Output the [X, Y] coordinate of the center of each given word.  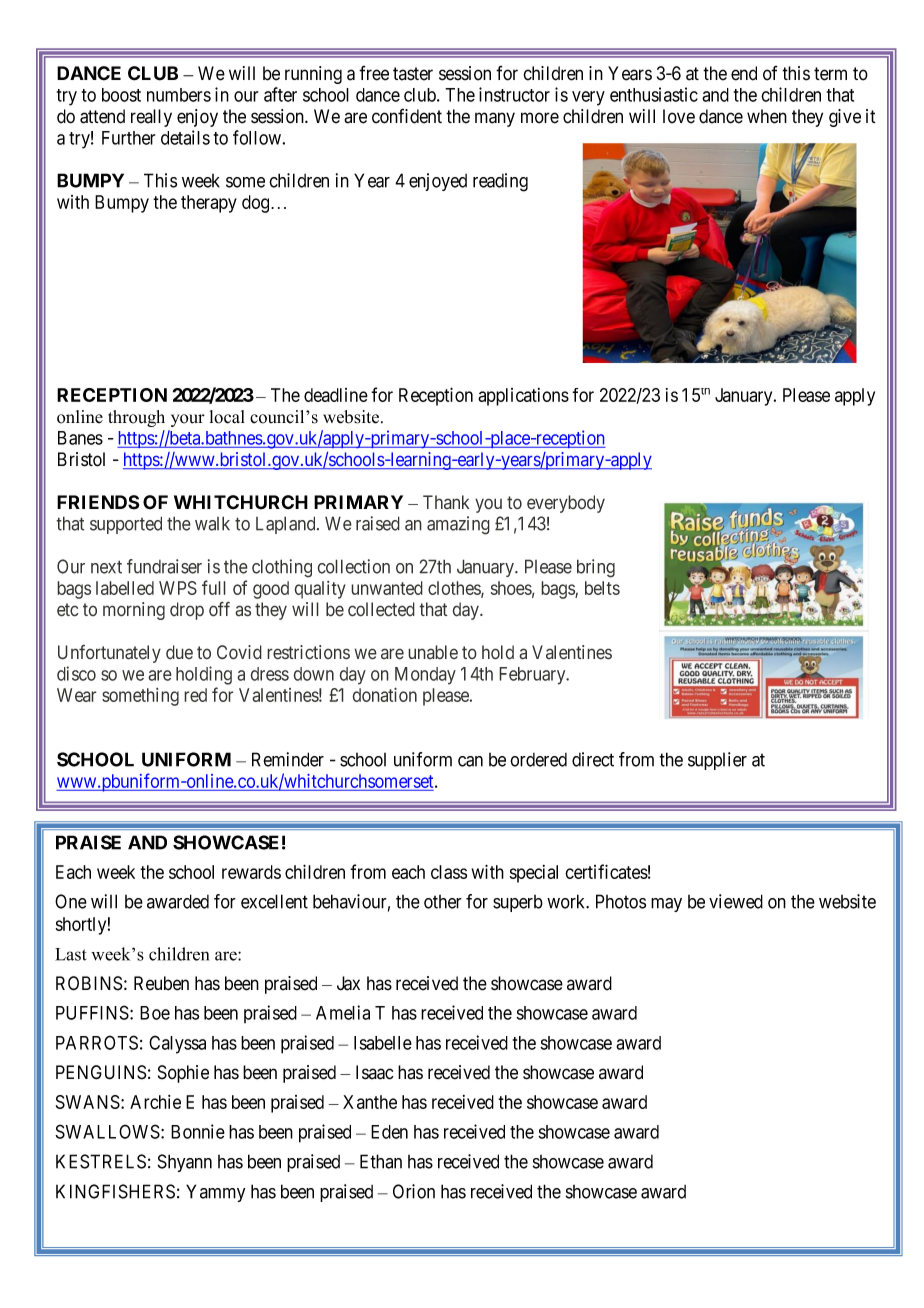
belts [602, 588]
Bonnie [198, 1131]
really [151, 118]
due [179, 652]
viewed [736, 901]
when [767, 116]
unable [433, 652]
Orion [414, 1191]
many [495, 119]
